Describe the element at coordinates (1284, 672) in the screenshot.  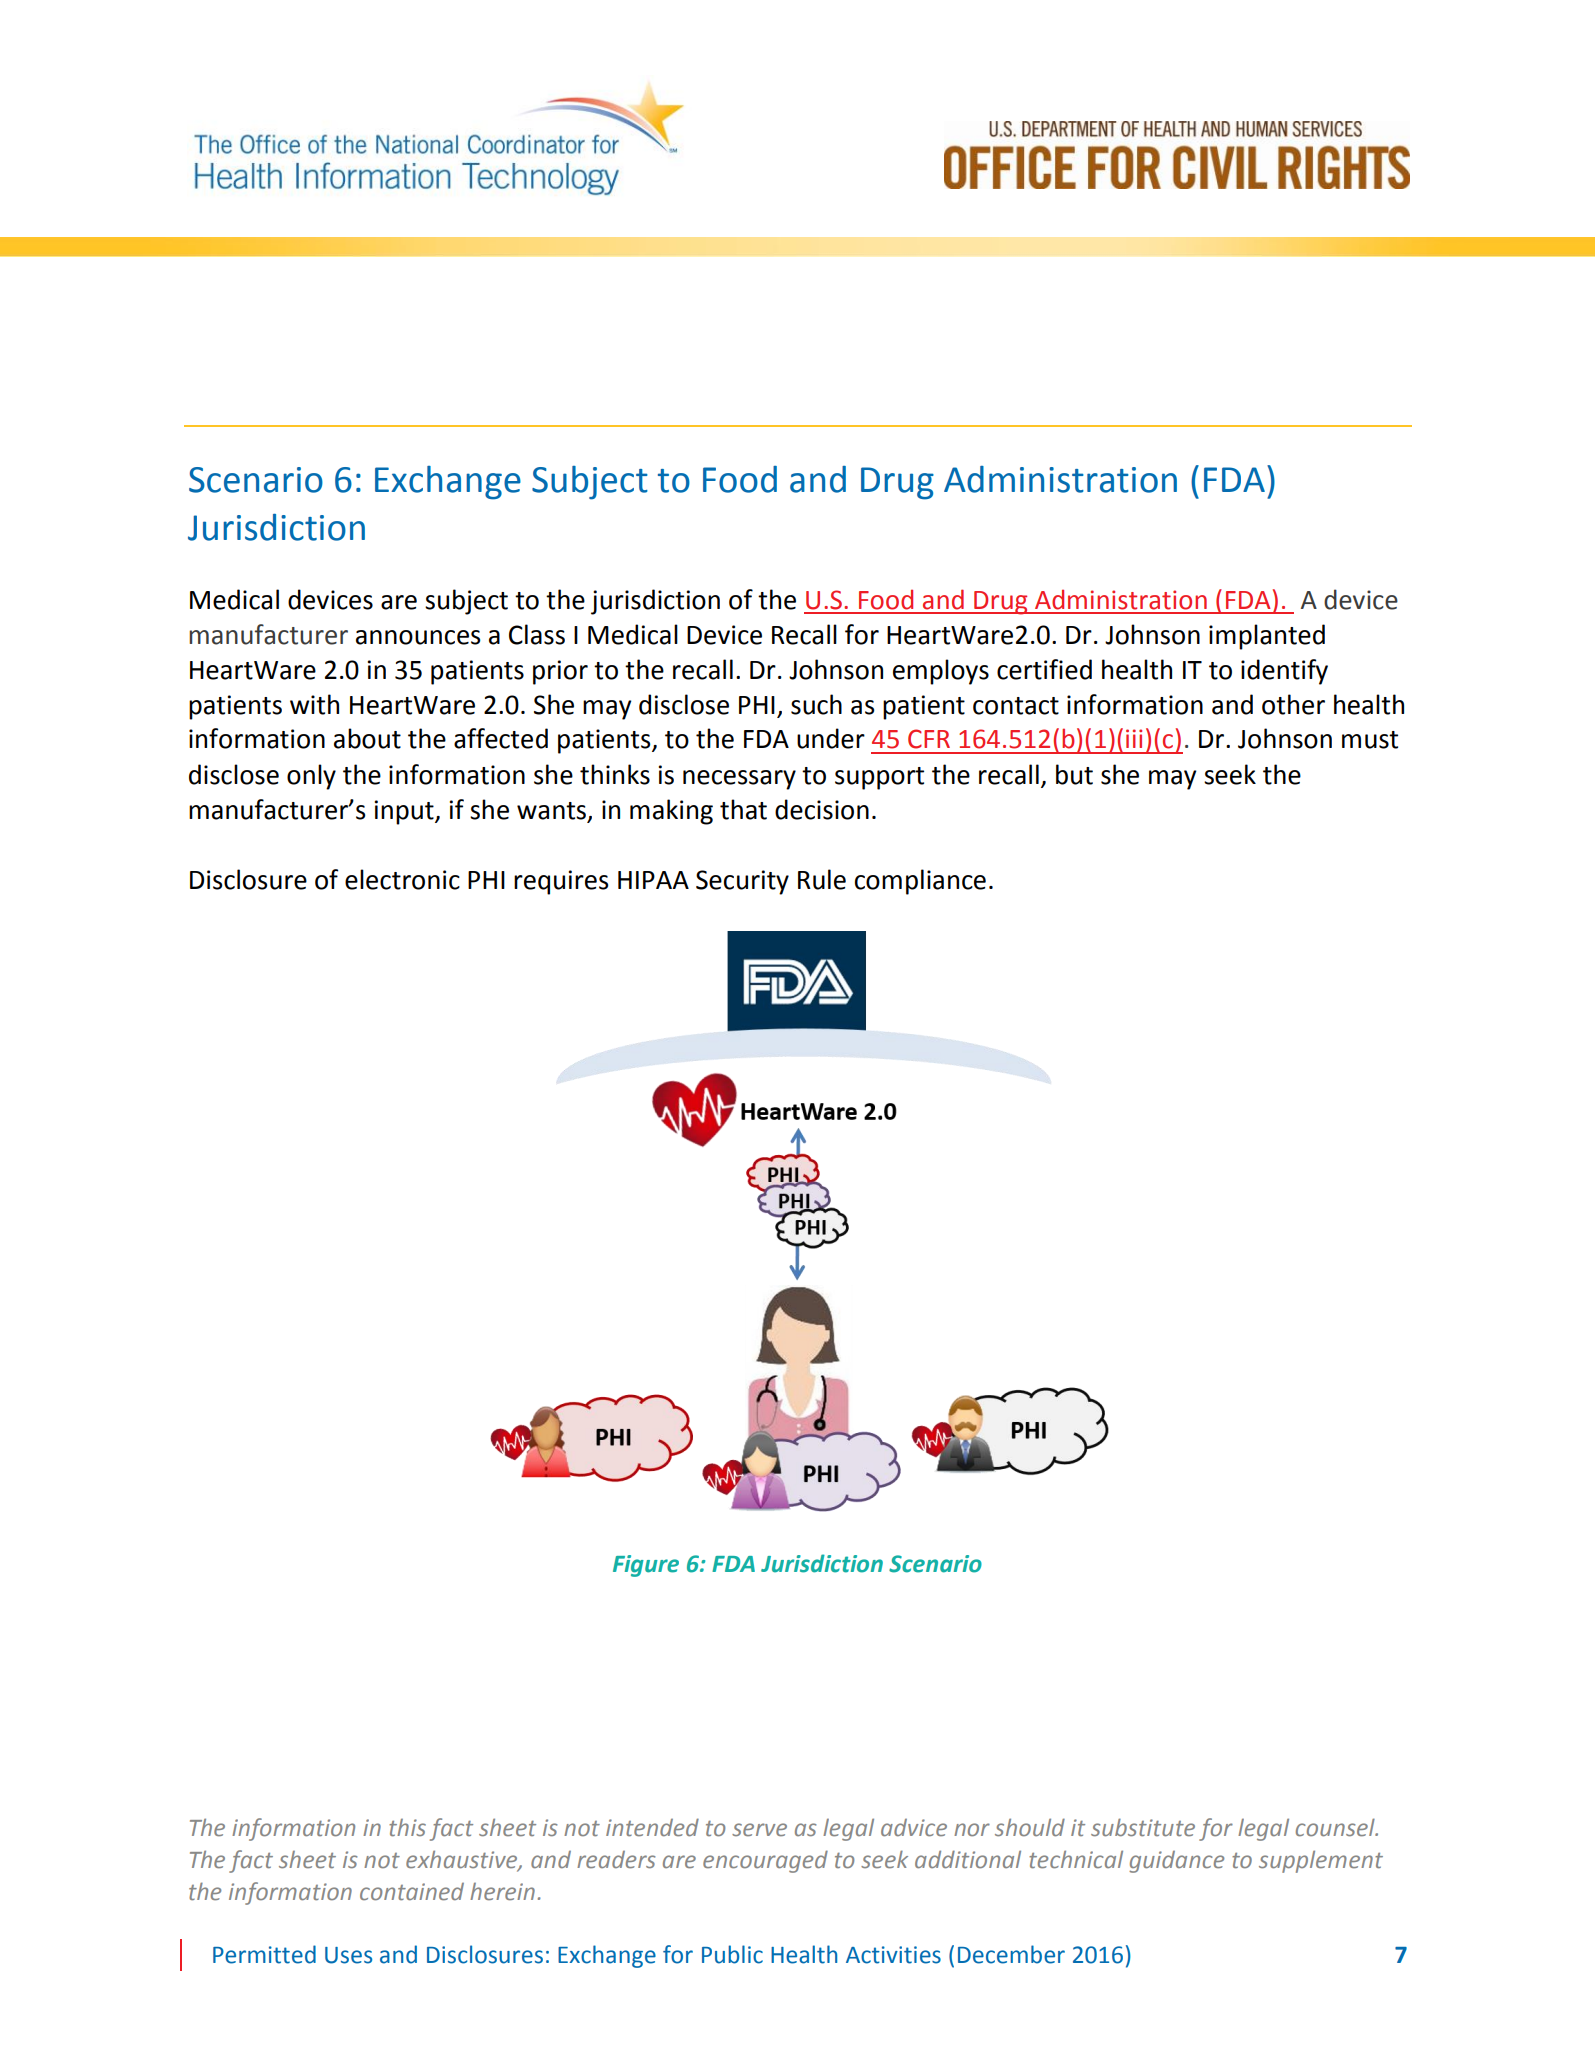
I see `identify` at that location.
